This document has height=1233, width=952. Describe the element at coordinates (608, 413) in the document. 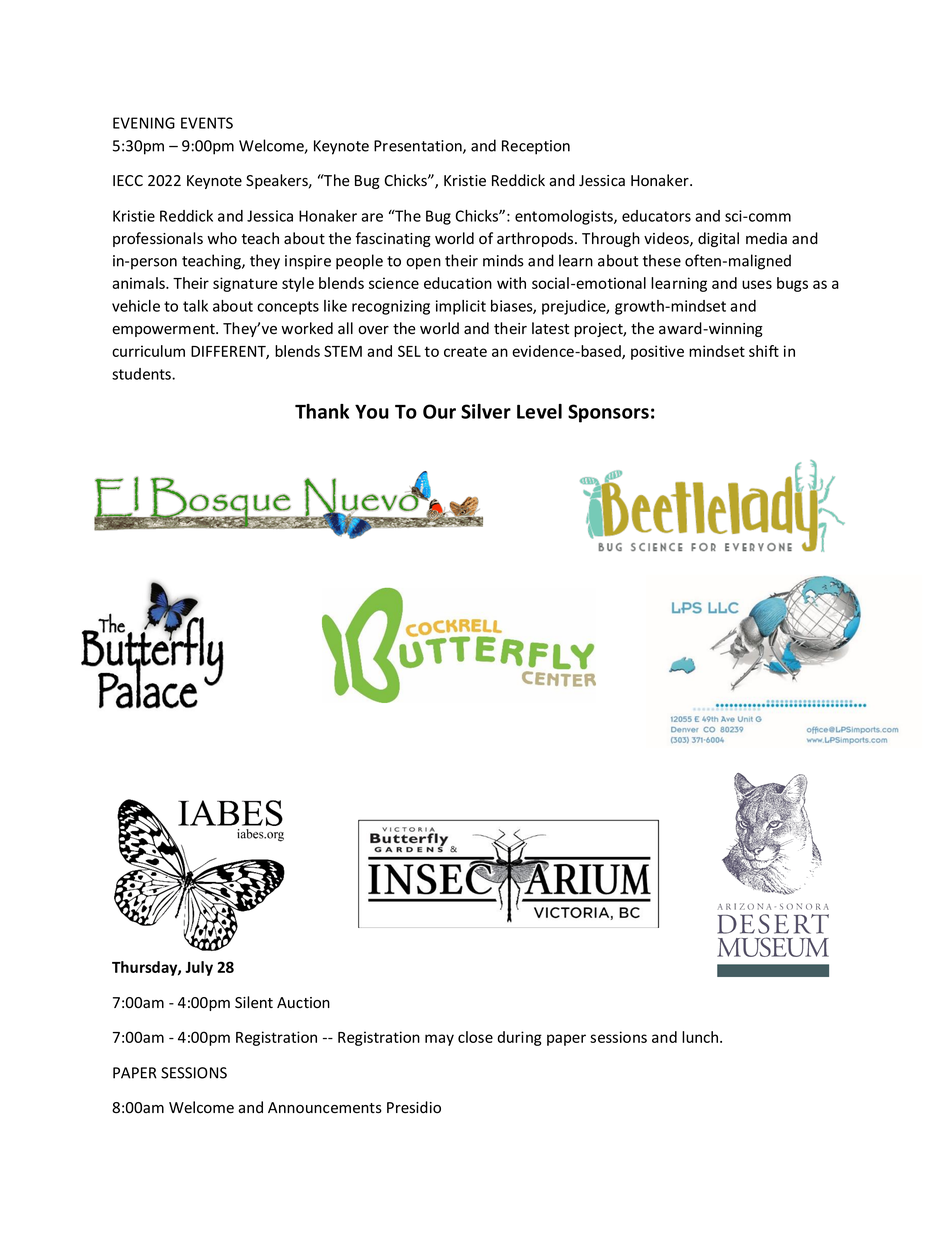

I see `Sponsors` at that location.
